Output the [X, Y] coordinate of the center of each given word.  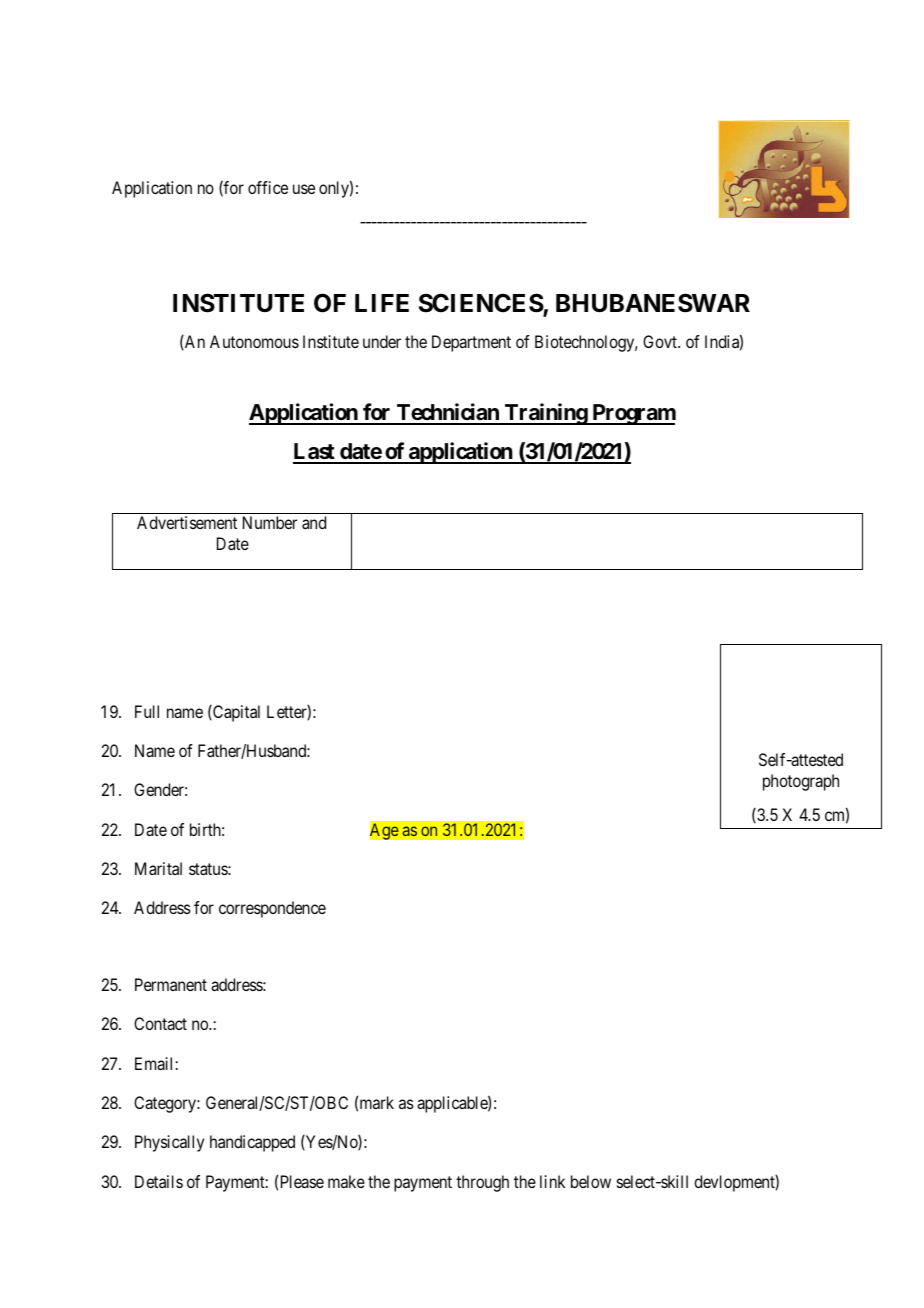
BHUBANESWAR [653, 303]
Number [270, 522]
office [268, 187]
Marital [158, 868]
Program [633, 414]
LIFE [382, 303]
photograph [801, 782]
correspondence [272, 909]
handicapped [252, 1143]
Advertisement [187, 522]
